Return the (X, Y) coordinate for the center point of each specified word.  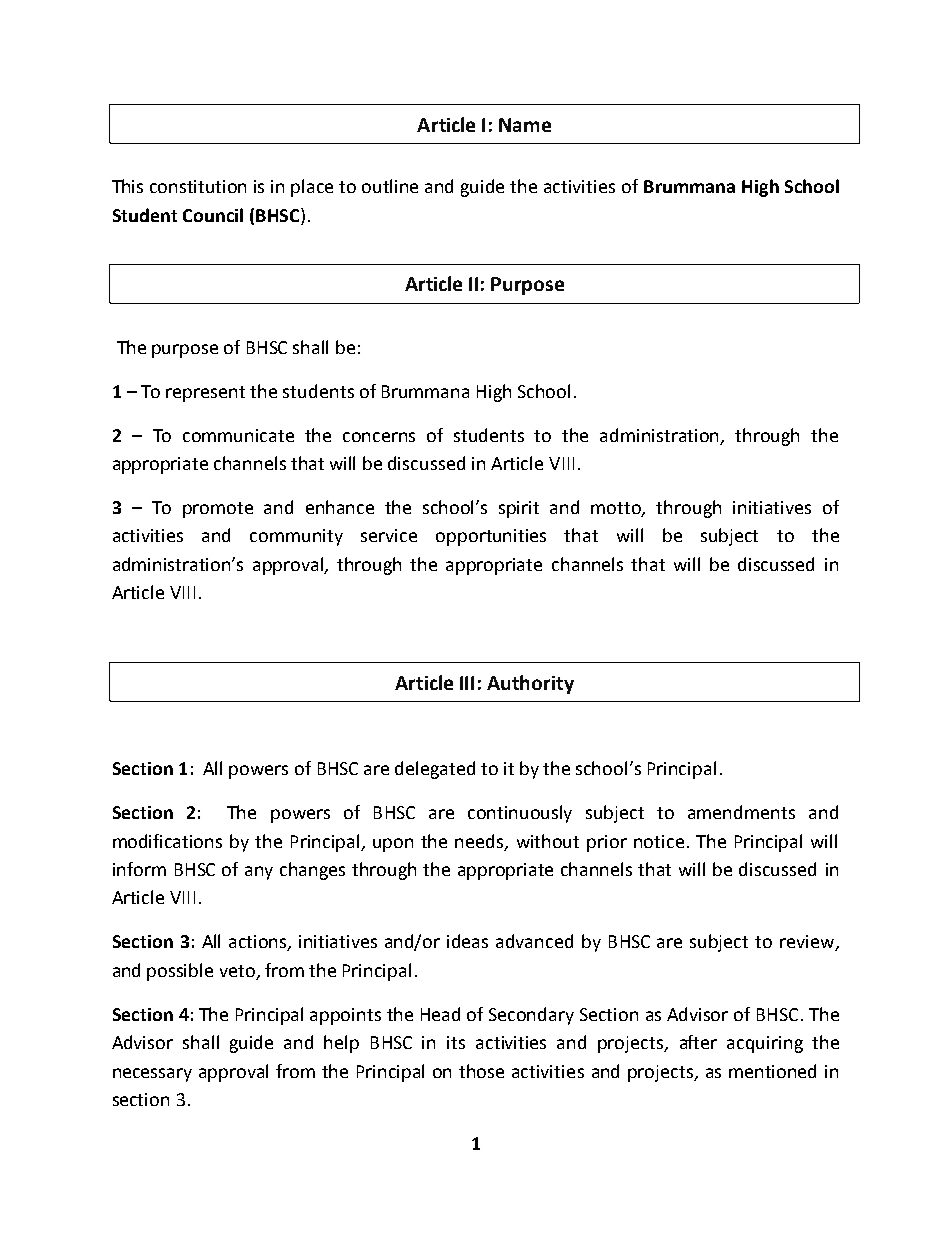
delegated (435, 770)
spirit (519, 509)
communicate (238, 435)
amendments (741, 812)
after (698, 1042)
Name (525, 125)
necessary (152, 1075)
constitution (198, 186)
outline (390, 186)
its (456, 1042)
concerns (379, 437)
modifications (167, 841)
